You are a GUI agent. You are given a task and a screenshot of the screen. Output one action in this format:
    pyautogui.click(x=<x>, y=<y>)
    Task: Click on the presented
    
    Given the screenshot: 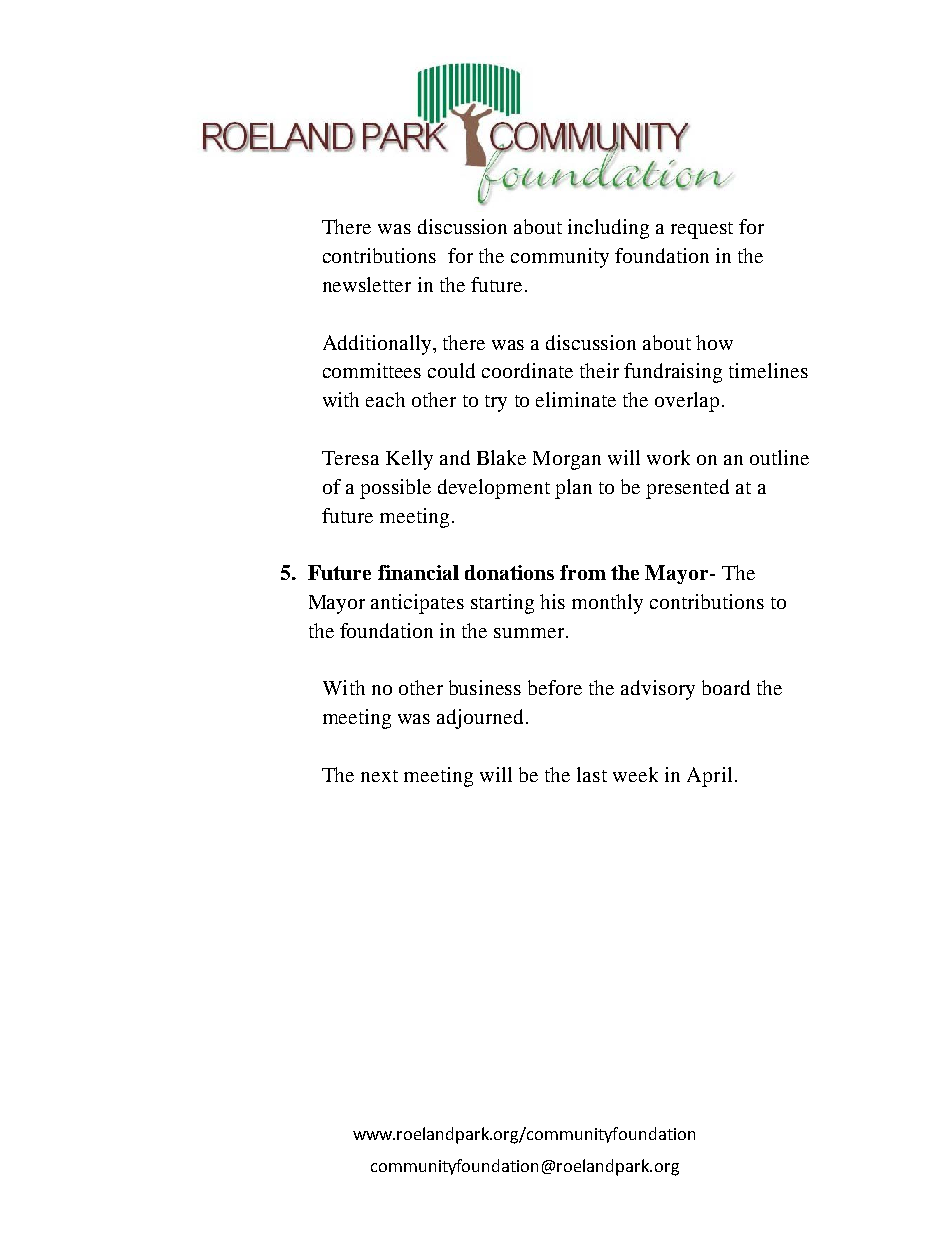 What is the action you would take?
    pyautogui.click(x=687, y=489)
